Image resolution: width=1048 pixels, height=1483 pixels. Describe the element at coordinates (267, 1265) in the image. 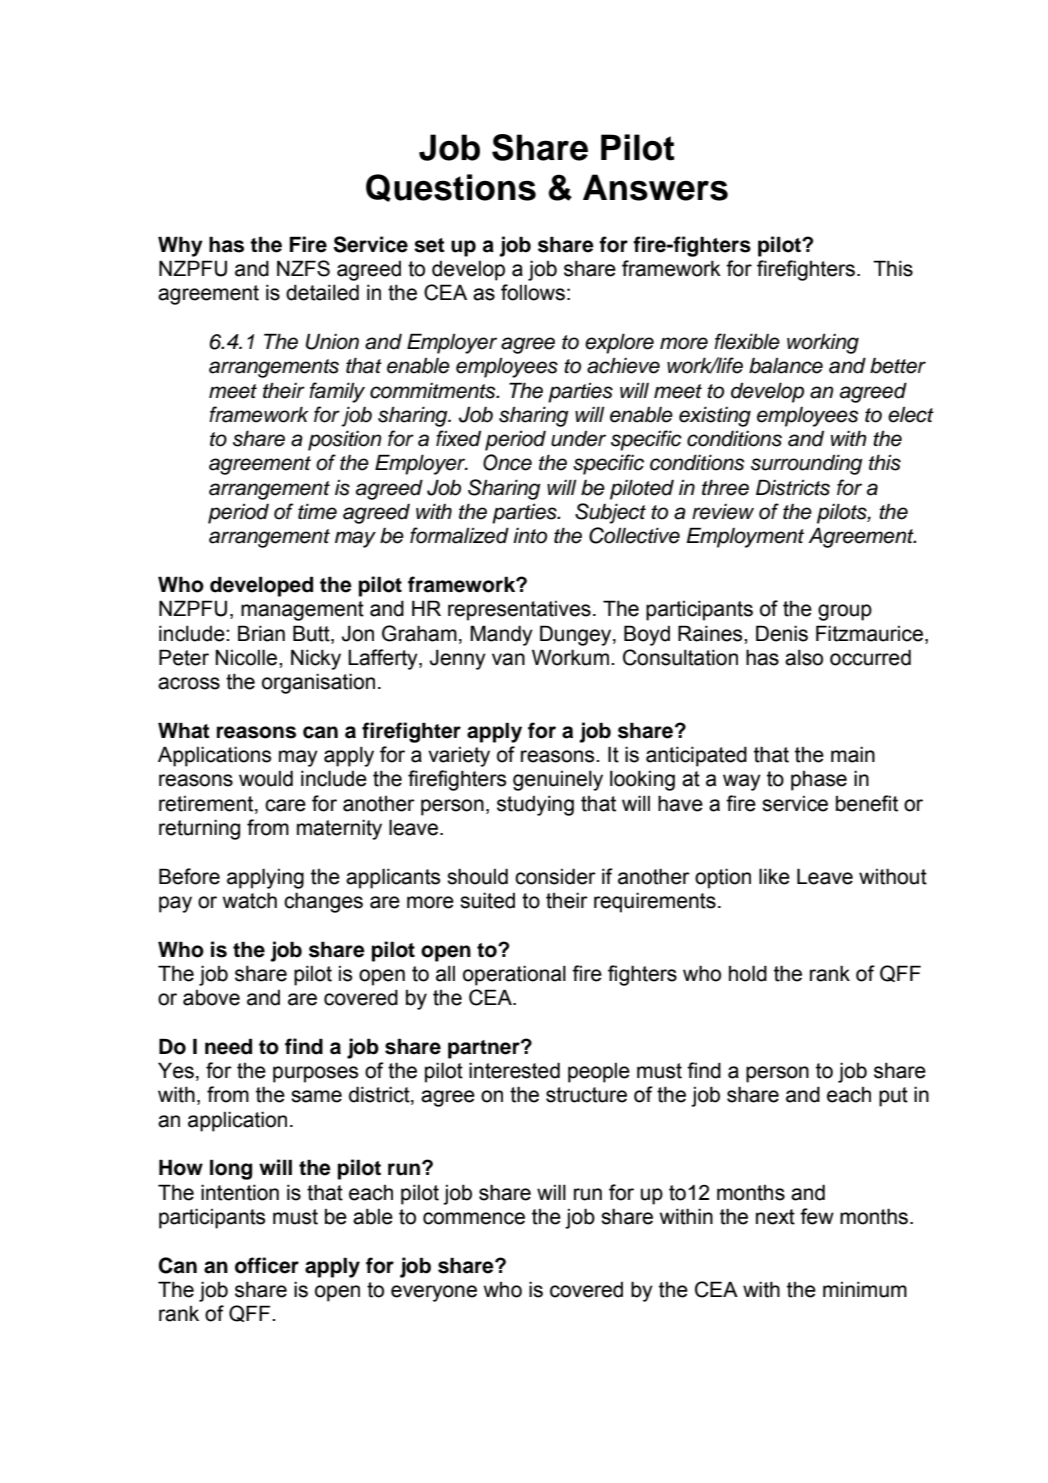

I see `officer` at that location.
